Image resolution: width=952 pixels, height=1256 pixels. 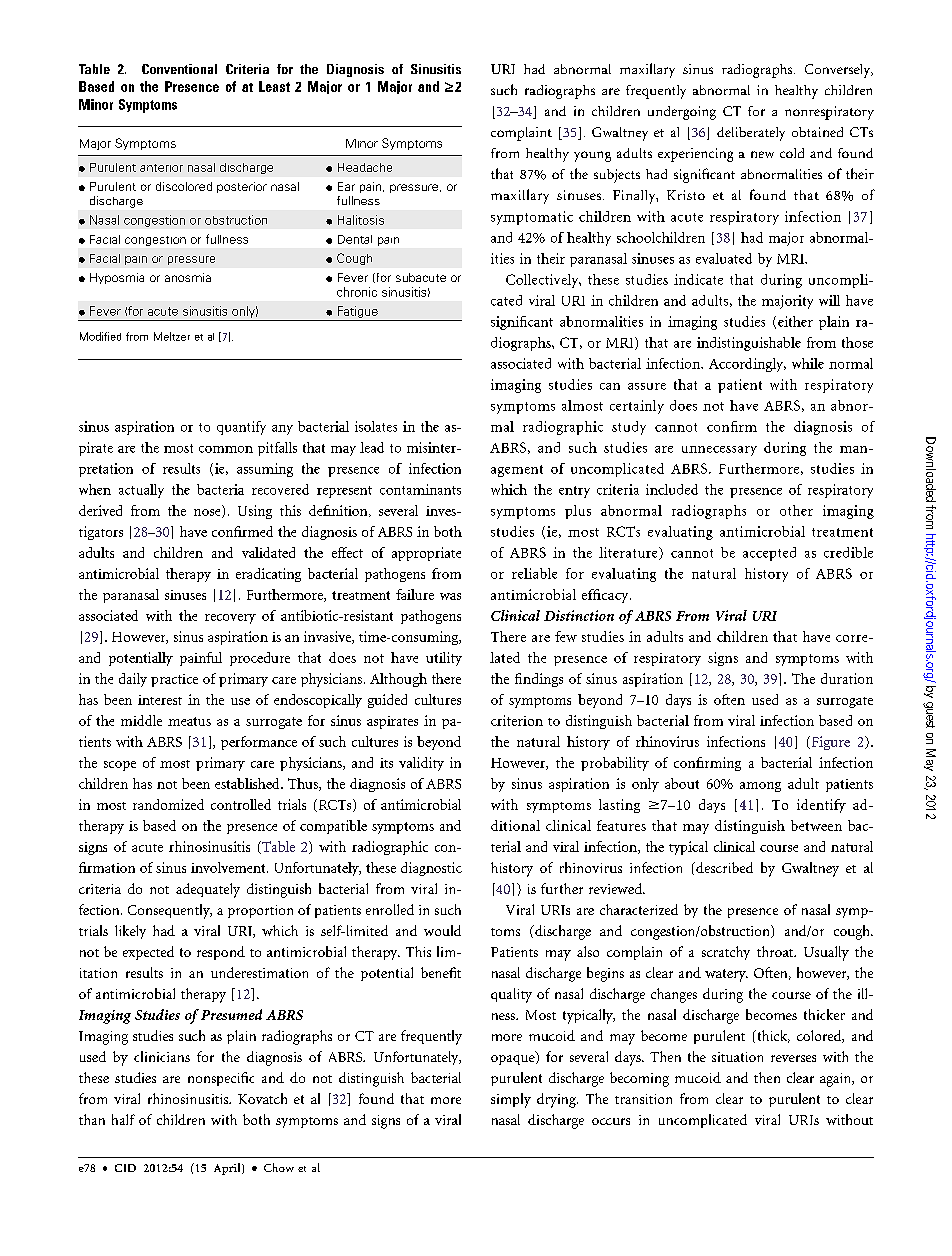 What do you see at coordinates (511, 1100) in the image?
I see `simply` at bounding box center [511, 1100].
